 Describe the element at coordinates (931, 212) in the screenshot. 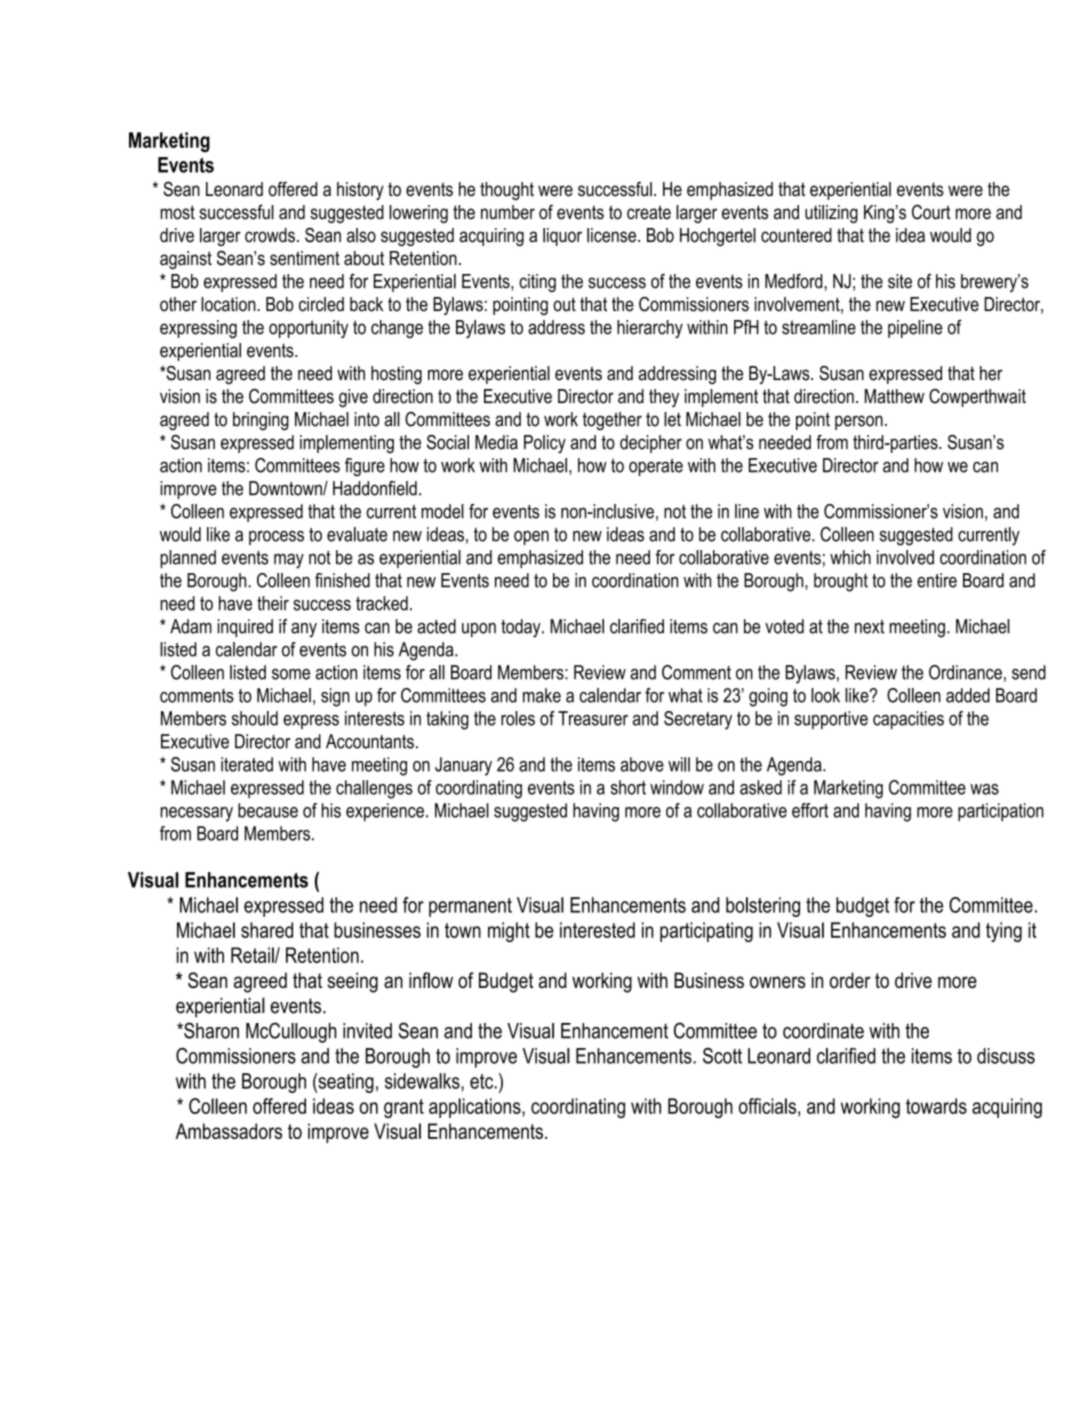

I see `Court` at that location.
